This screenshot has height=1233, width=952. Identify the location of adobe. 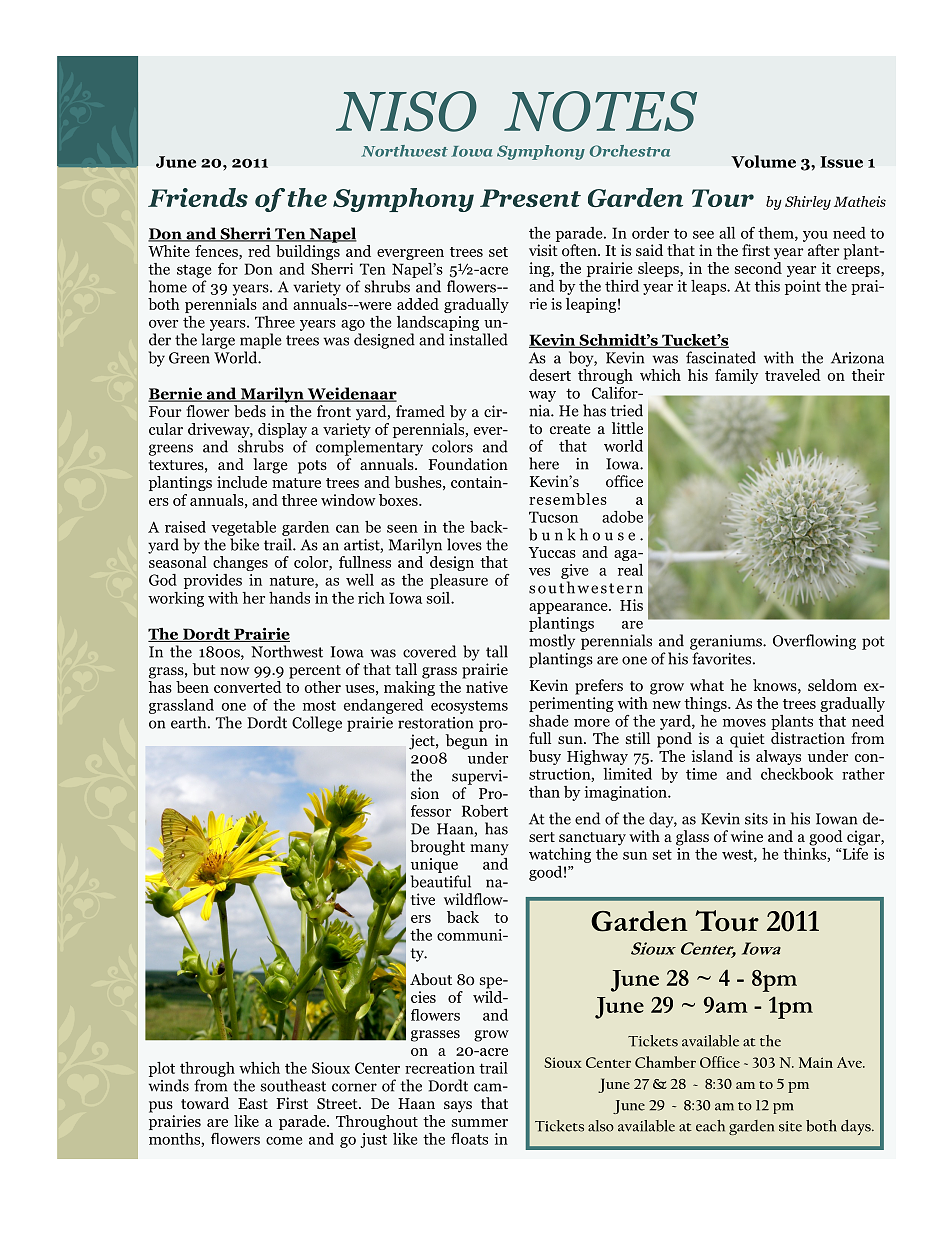
(622, 517).
